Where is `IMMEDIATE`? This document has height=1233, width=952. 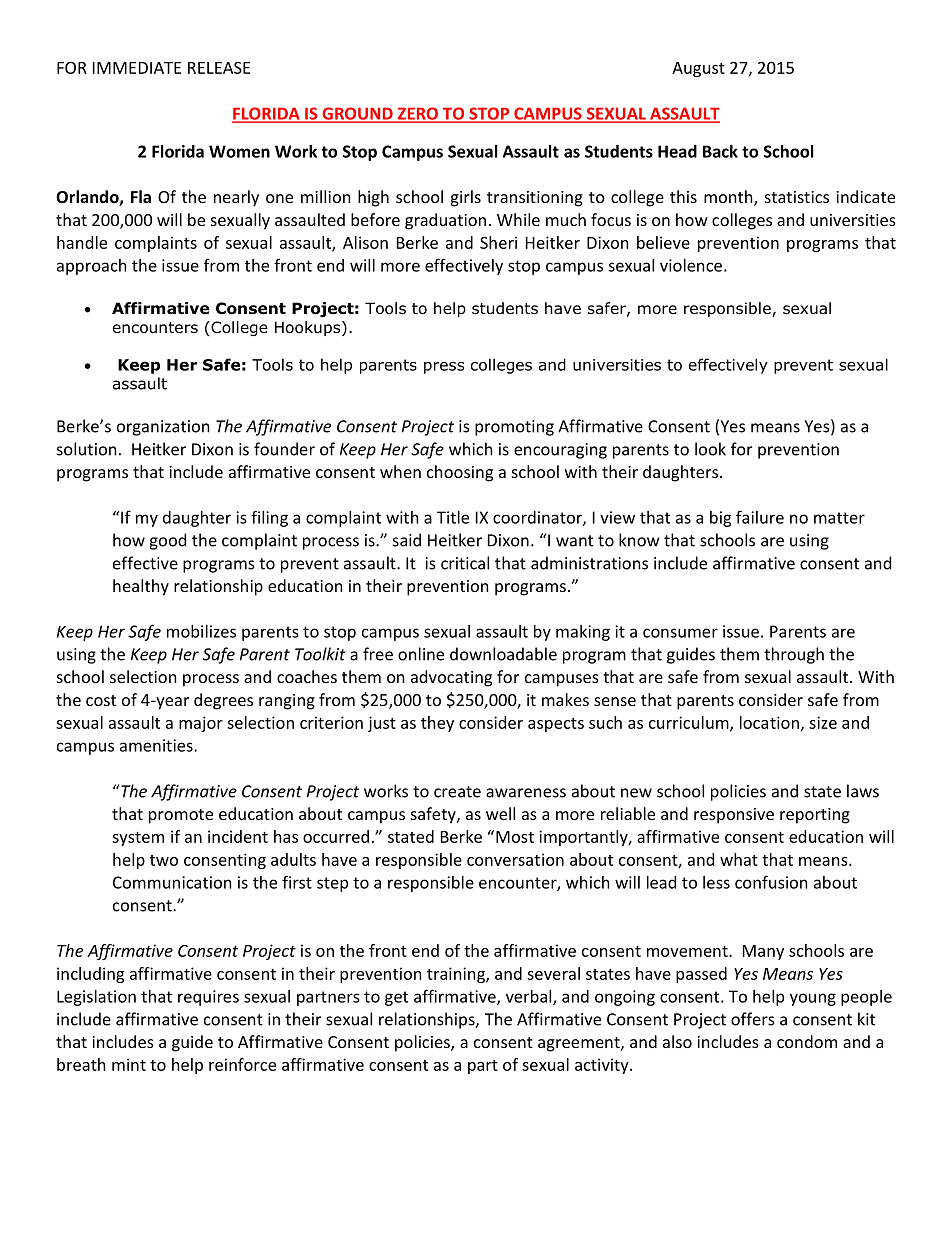
IMMEDIATE is located at coordinates (137, 68).
